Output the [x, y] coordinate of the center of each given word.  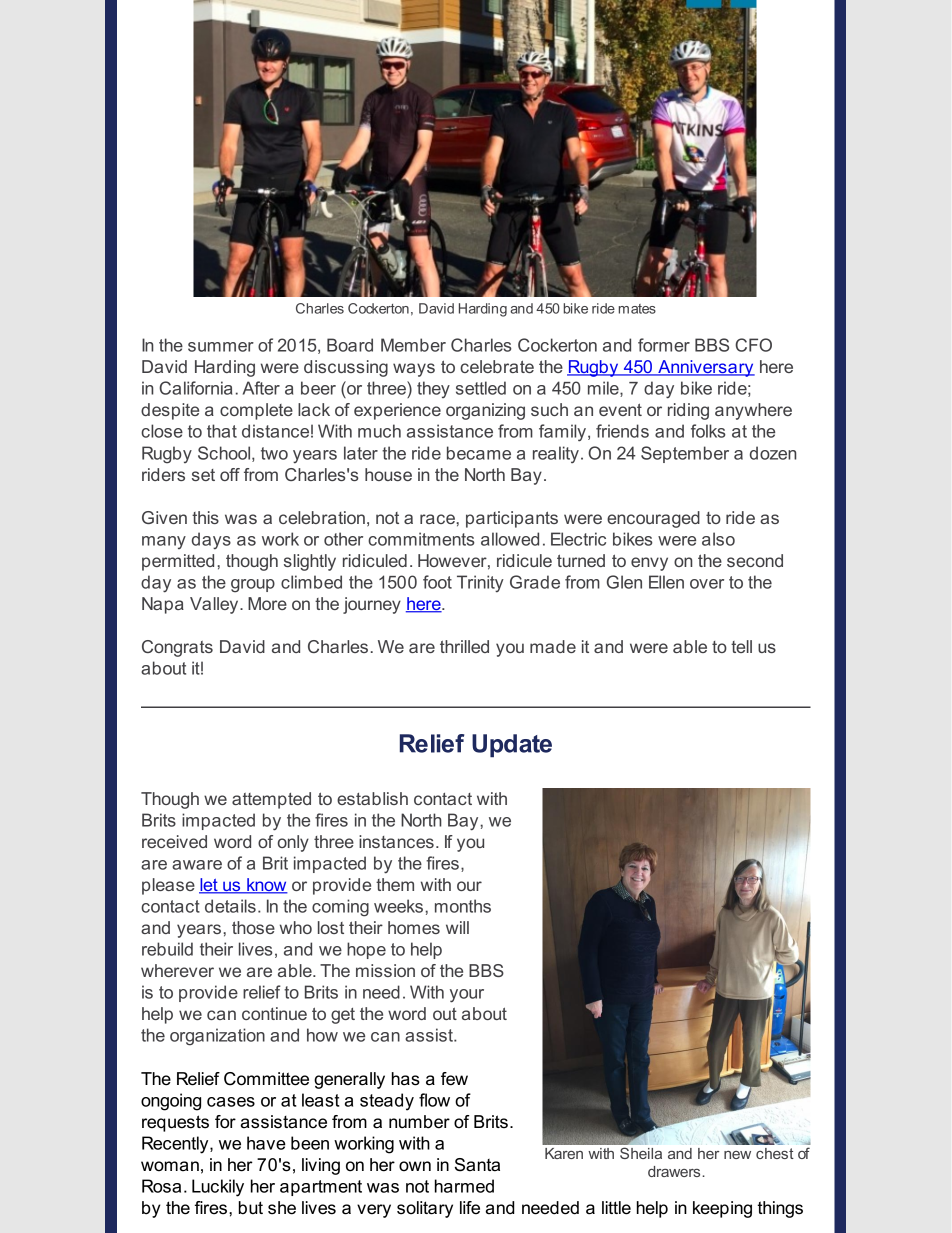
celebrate [497, 366]
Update [512, 746]
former [664, 345]
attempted [271, 800]
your [467, 996]
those [253, 927]
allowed [510, 539]
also [718, 539]
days [211, 540]
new [737, 1155]
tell [741, 646]
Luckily [218, 1188]
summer [221, 347]
